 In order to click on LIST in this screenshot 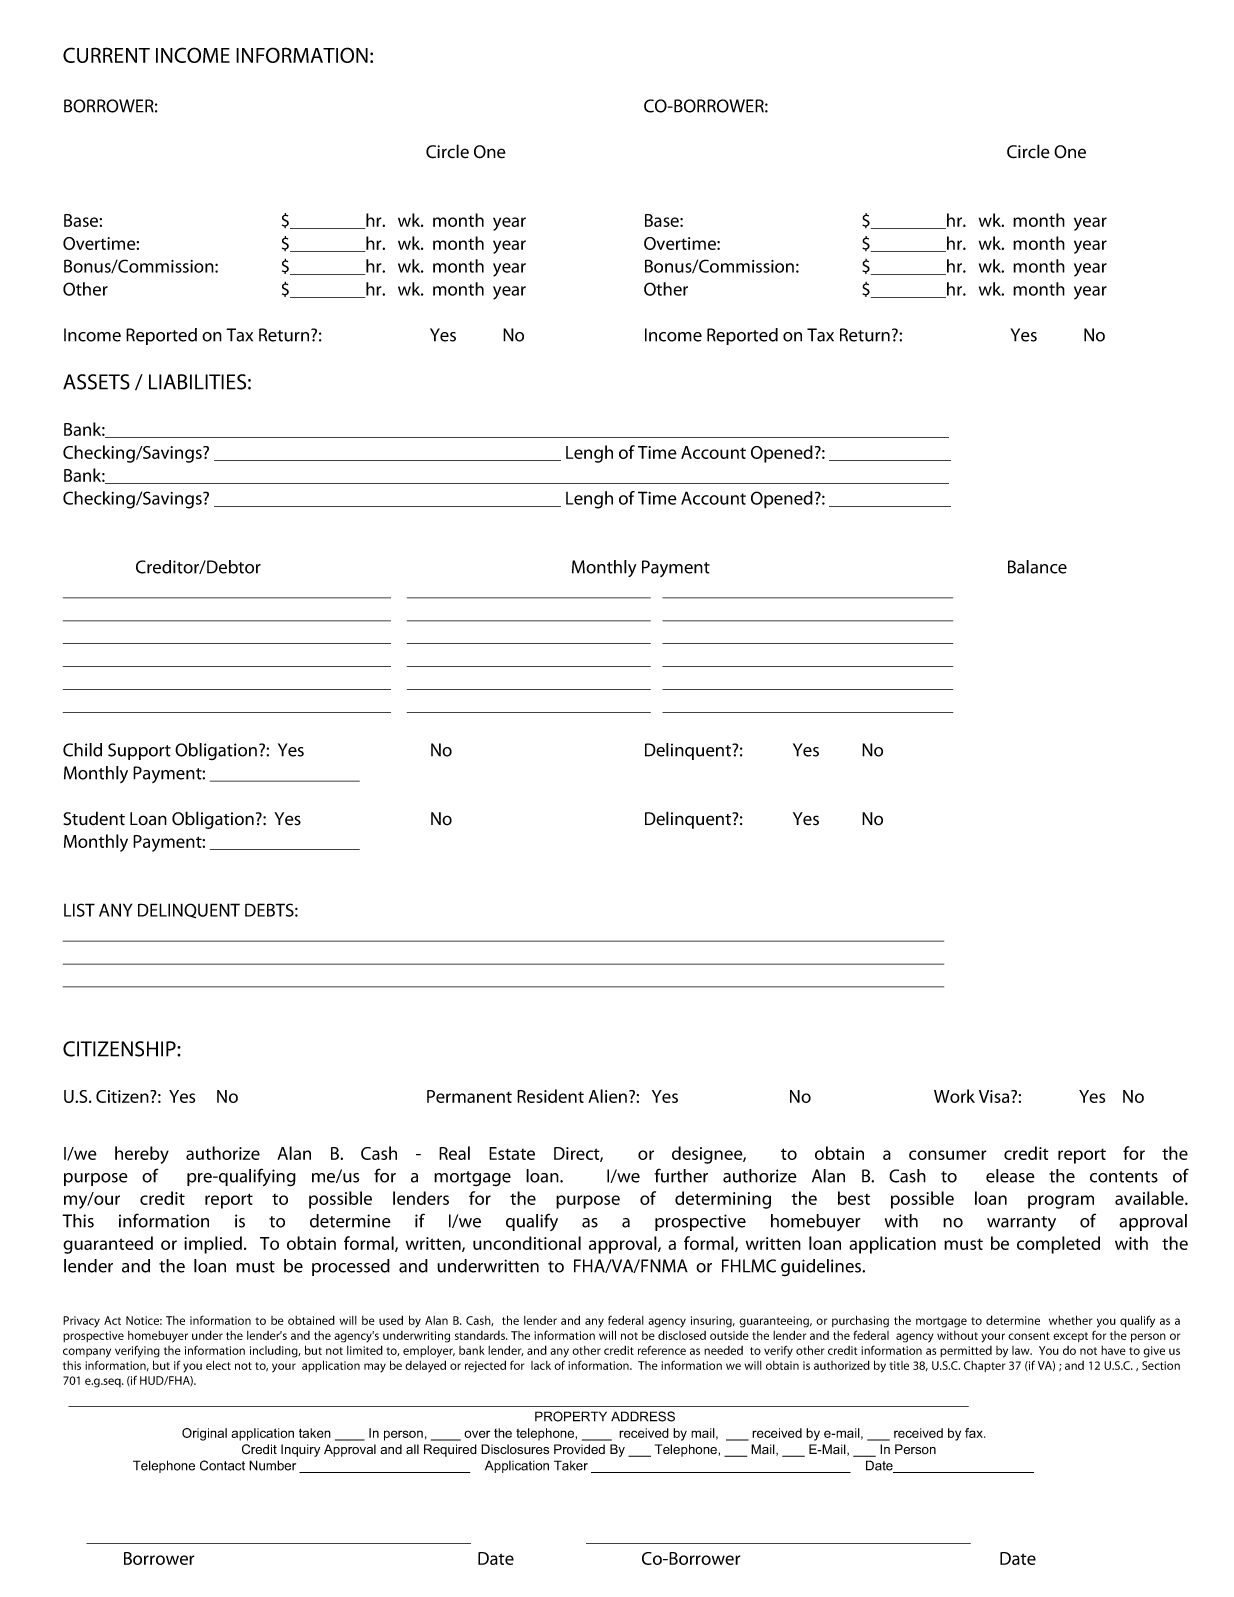, I will do `click(79, 910)`.
